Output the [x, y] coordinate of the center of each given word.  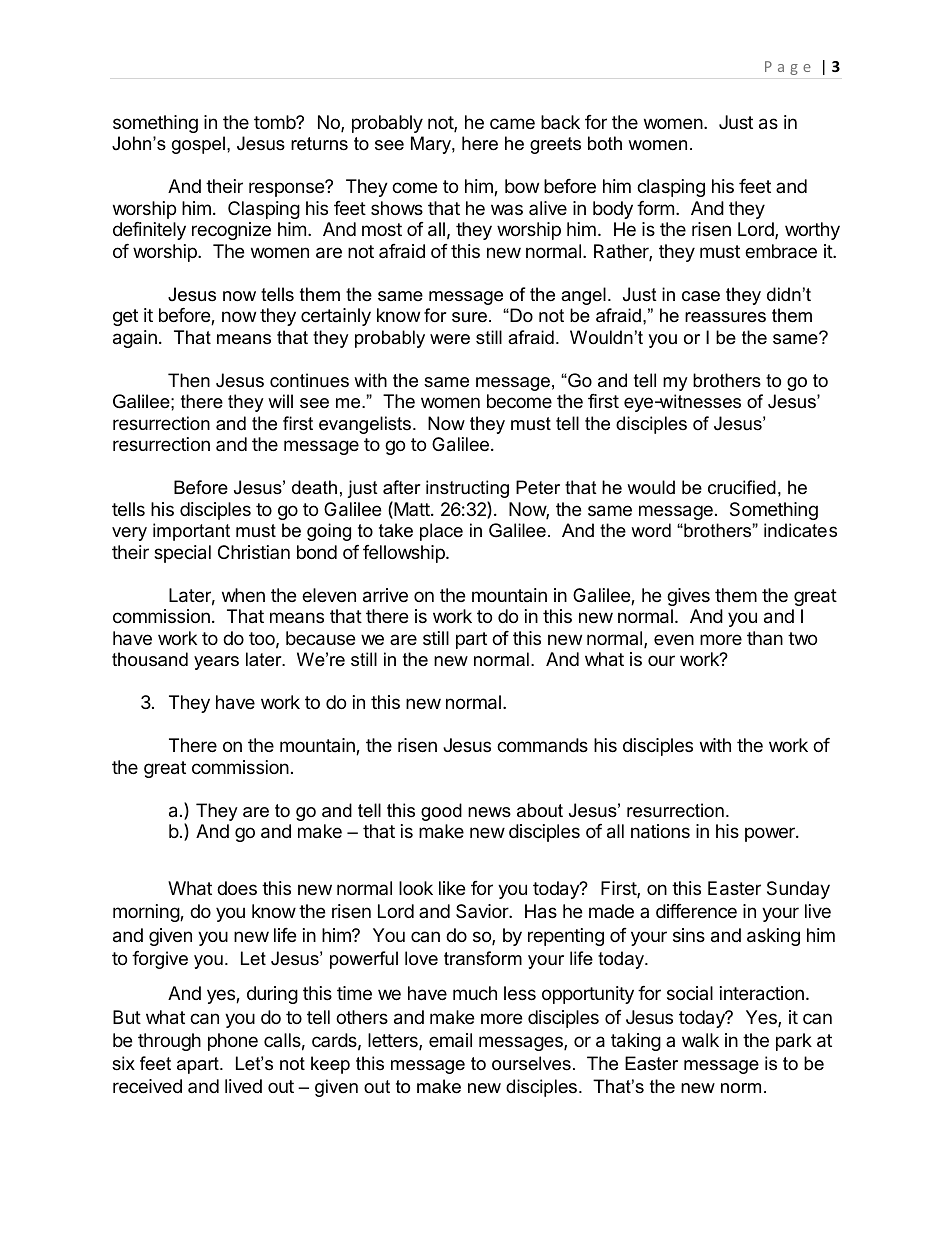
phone [233, 1042]
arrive [385, 595]
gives [688, 597]
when [243, 595]
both [605, 143]
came [512, 123]
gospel [198, 145]
